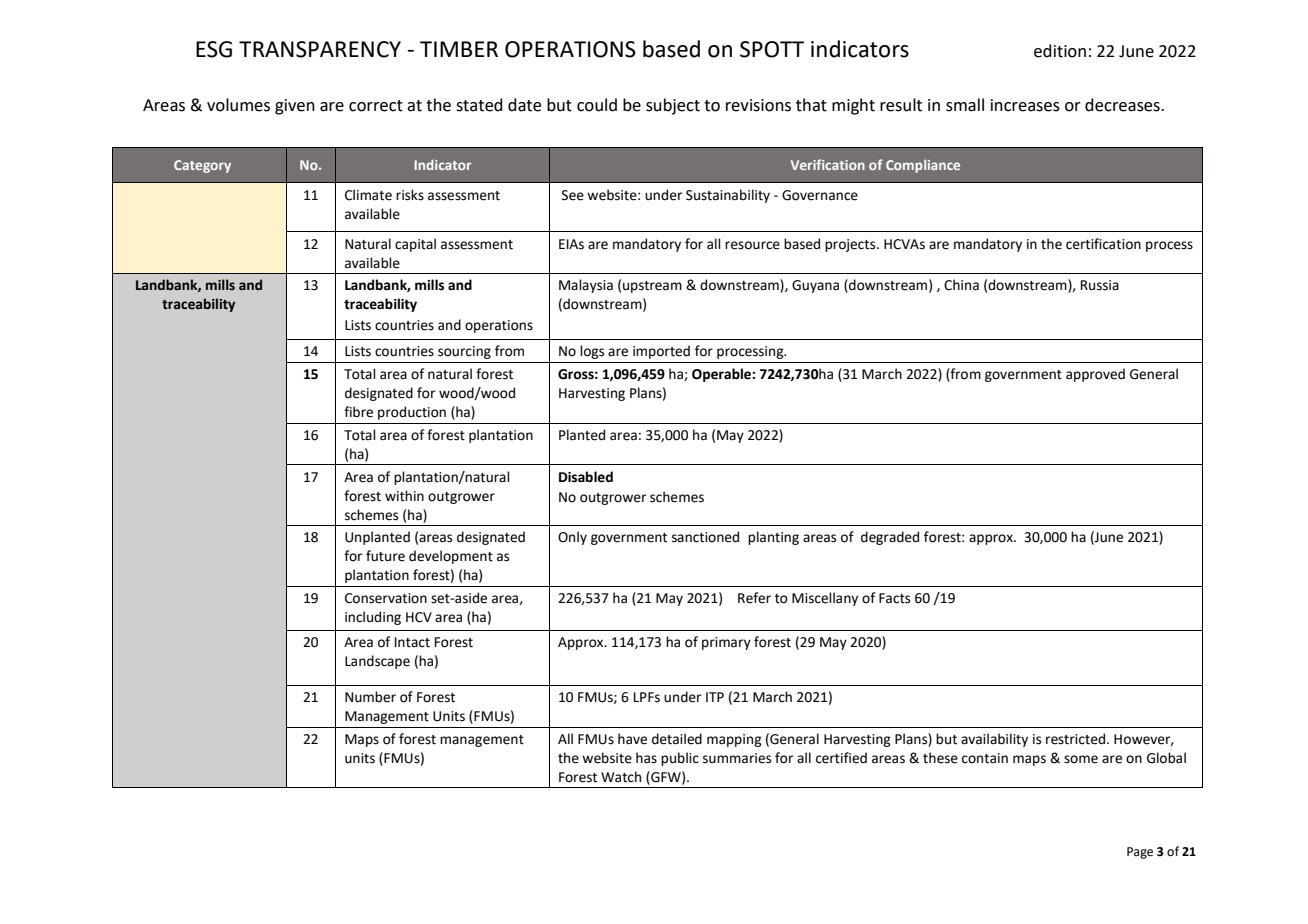 Image resolution: width=1308 pixels, height=924 pixels. What do you see at coordinates (1095, 375) in the page?
I see `approved` at bounding box center [1095, 375].
